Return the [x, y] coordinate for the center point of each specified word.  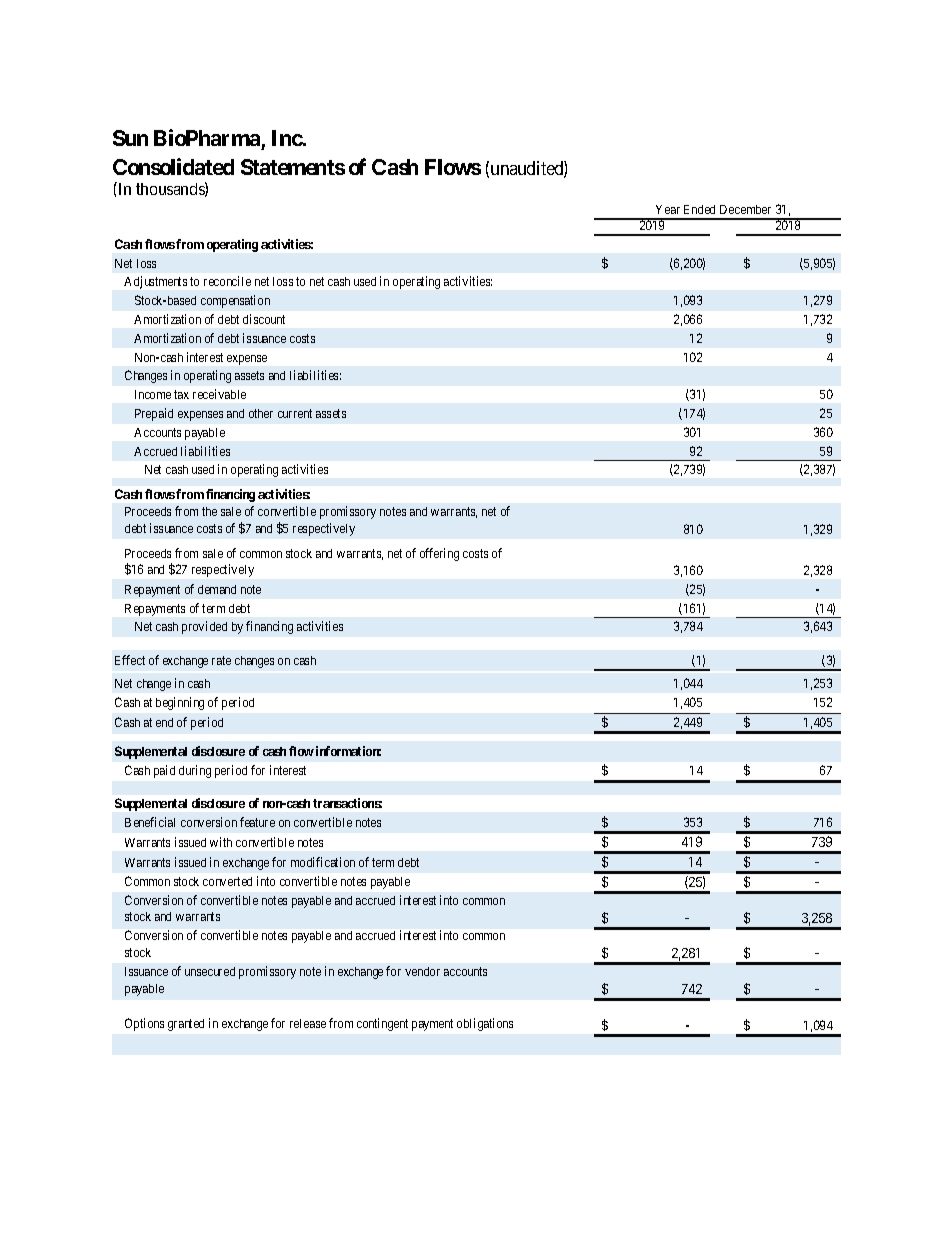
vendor [422, 971]
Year [668, 209]
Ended [699, 209]
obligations [485, 1024]
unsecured [210, 971]
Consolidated [173, 166]
